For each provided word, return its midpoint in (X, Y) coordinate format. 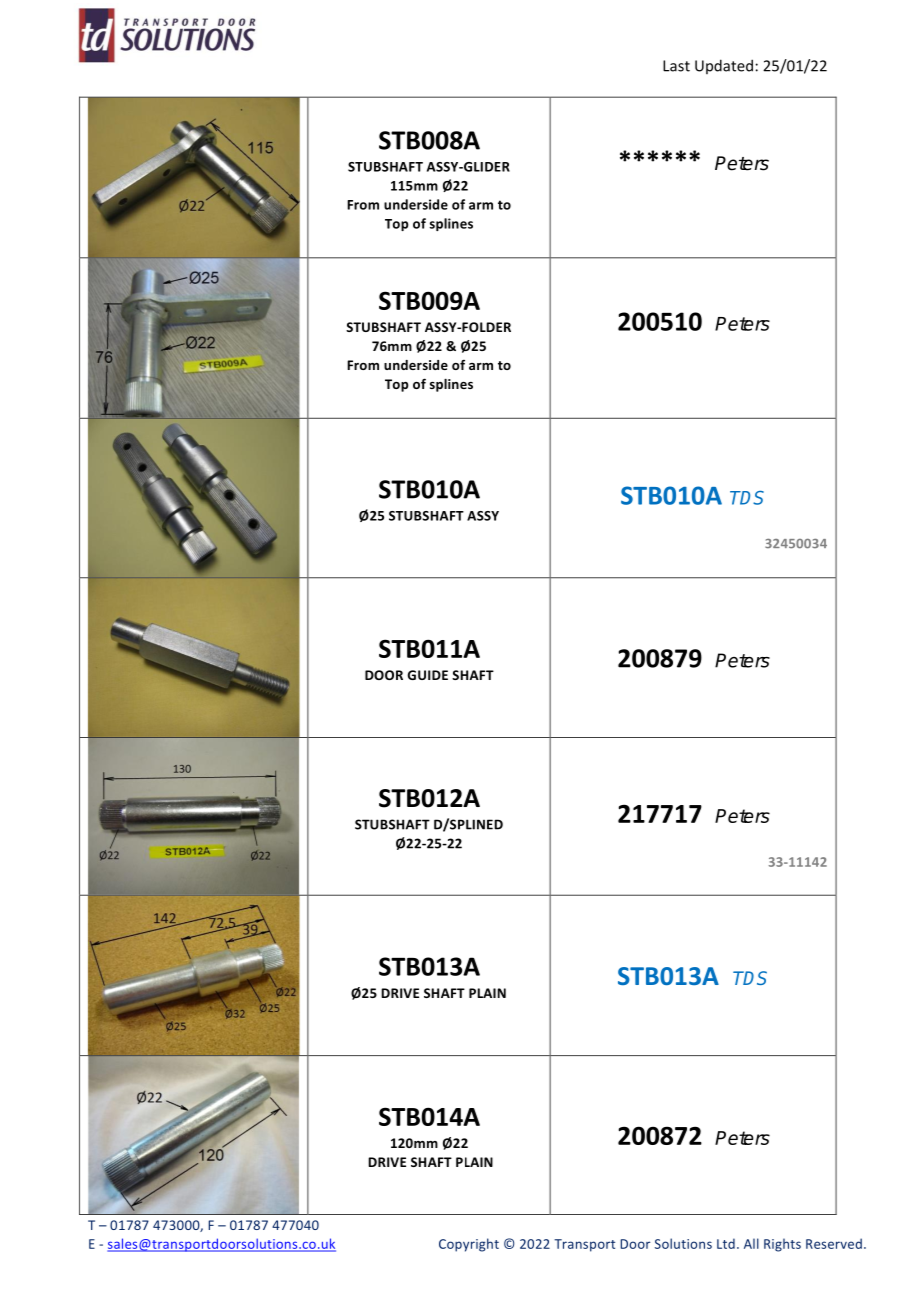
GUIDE (427, 675)
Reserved (834, 1243)
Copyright (469, 1245)
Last (676, 66)
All (751, 1243)
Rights (782, 1245)
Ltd (726, 1243)
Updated (724, 66)
